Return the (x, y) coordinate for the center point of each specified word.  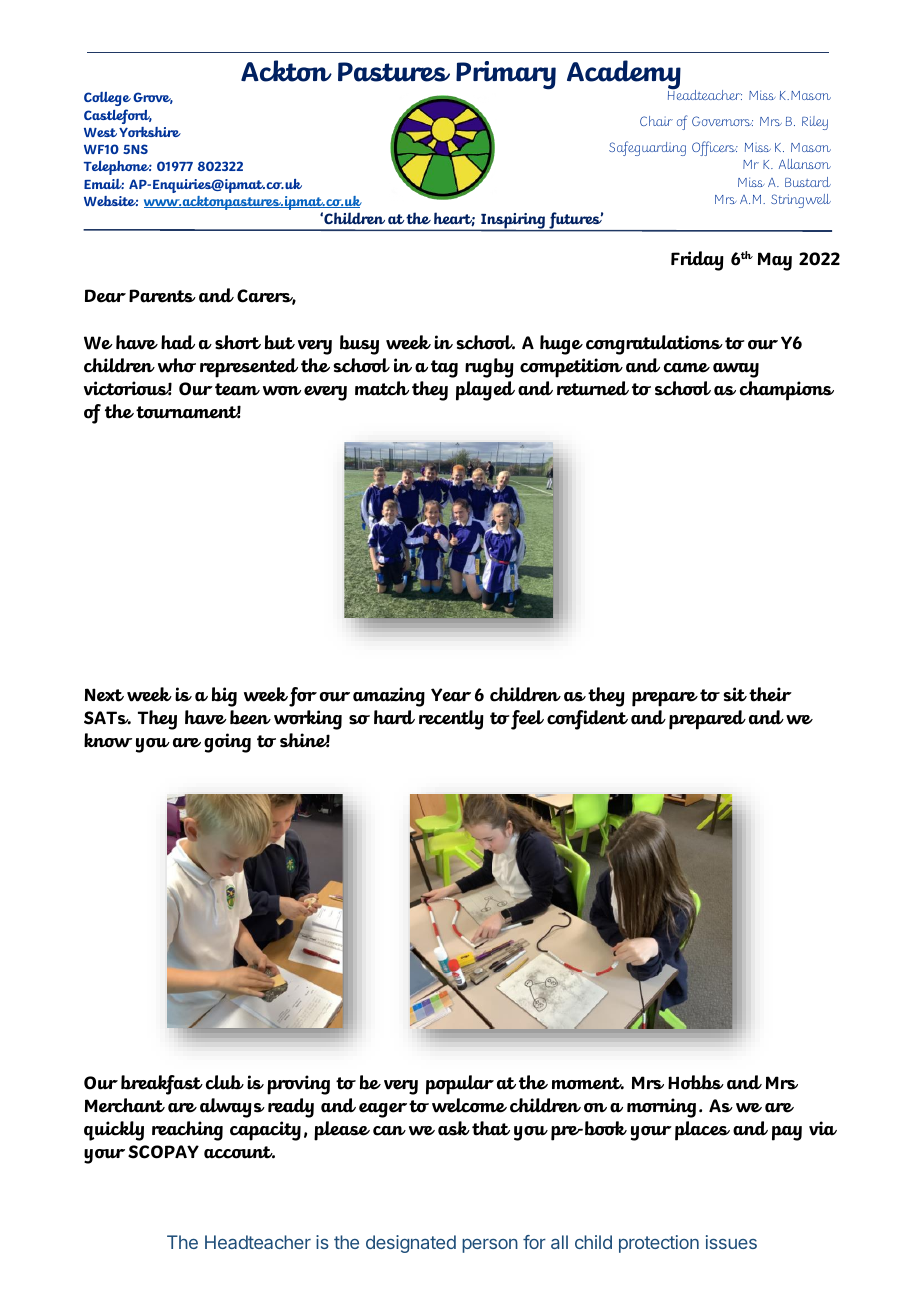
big (224, 697)
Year (451, 695)
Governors (722, 121)
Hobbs (696, 1082)
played (485, 391)
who (177, 365)
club (225, 1082)
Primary (506, 75)
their (770, 694)
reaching (187, 1131)
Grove (153, 98)
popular (460, 1085)
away (736, 370)
